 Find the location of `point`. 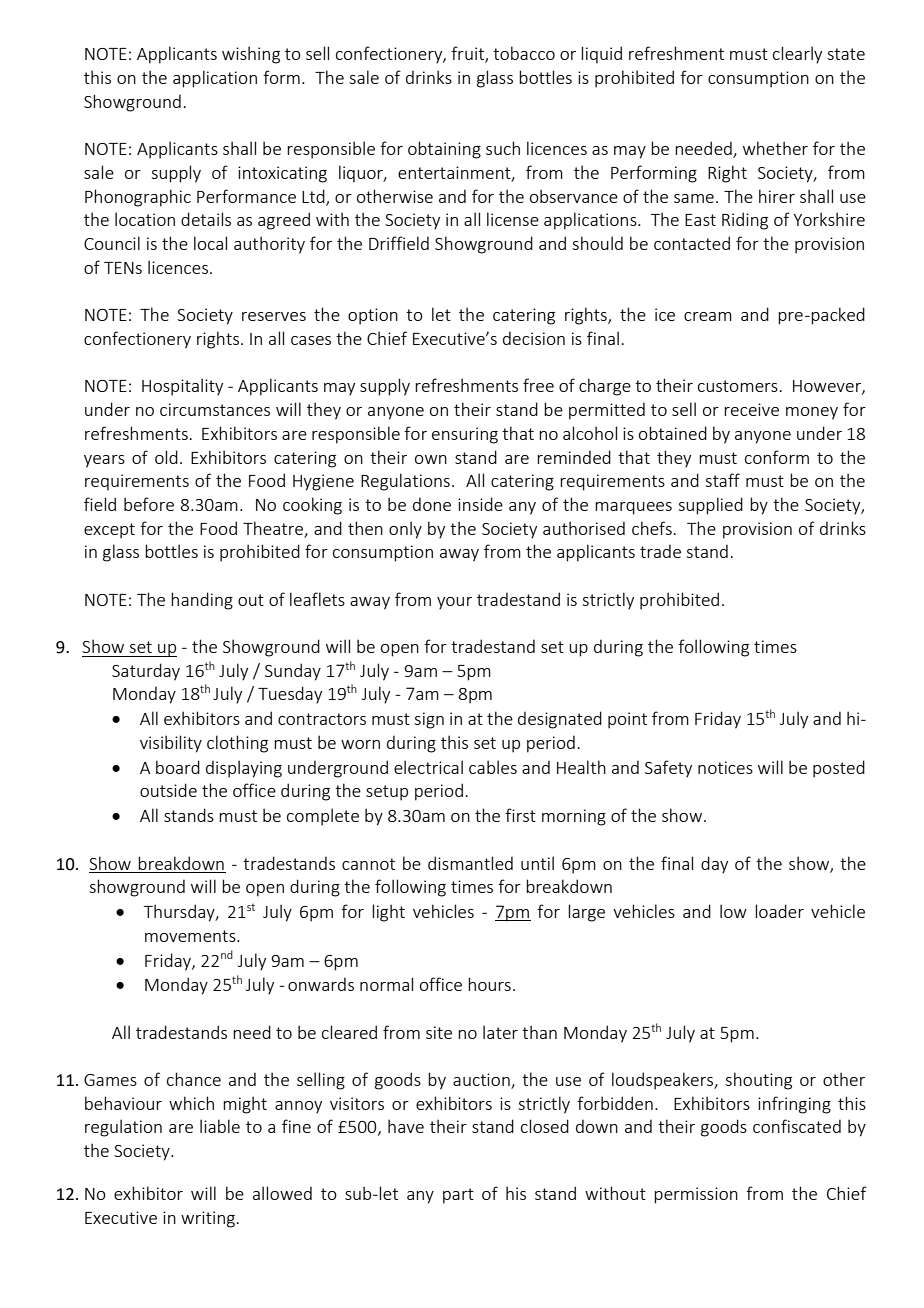

point is located at coordinates (627, 720).
